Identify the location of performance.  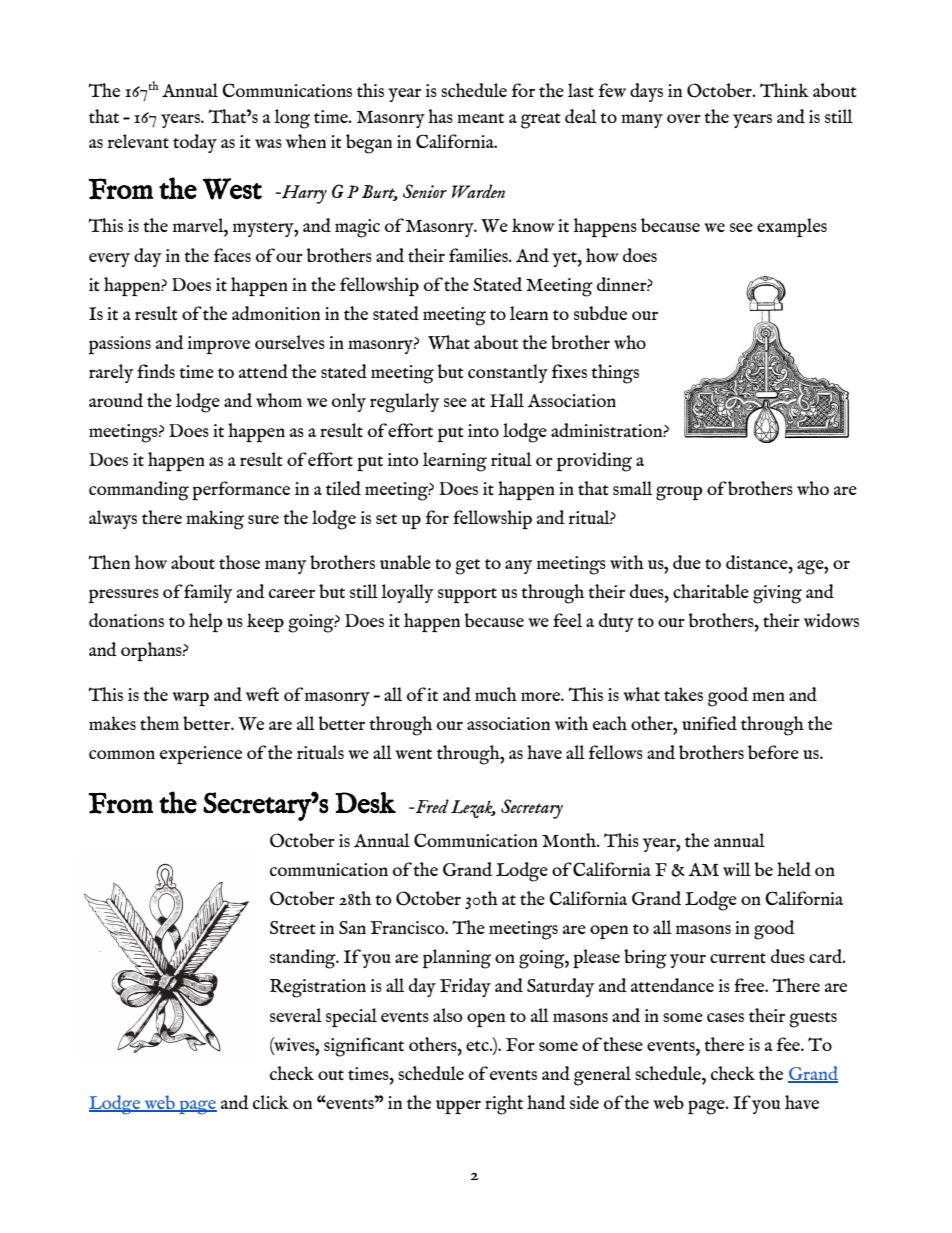
(241, 491).
